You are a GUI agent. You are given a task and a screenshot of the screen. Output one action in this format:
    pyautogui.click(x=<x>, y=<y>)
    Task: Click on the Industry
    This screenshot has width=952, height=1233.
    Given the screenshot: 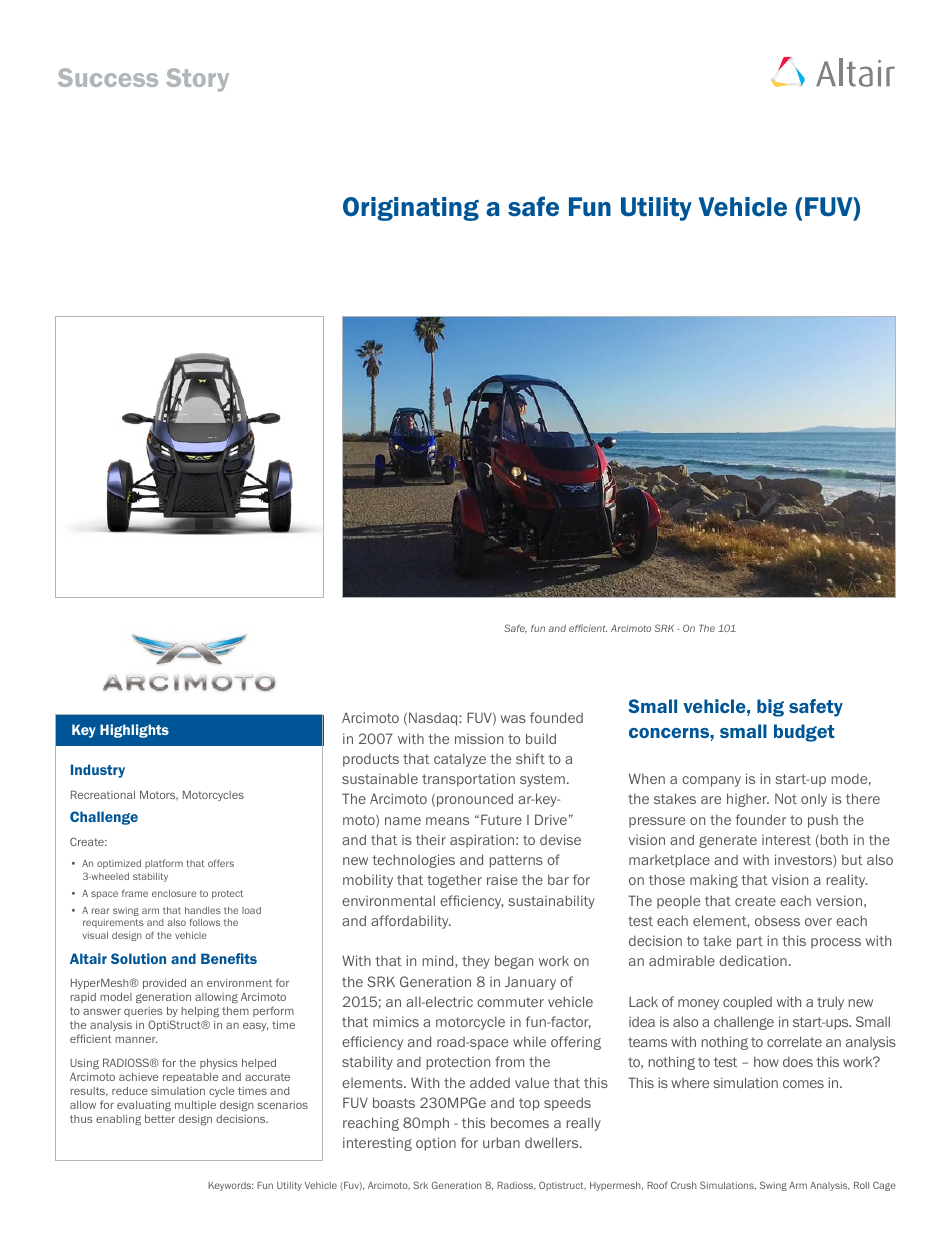 What is the action you would take?
    pyautogui.click(x=98, y=771)
